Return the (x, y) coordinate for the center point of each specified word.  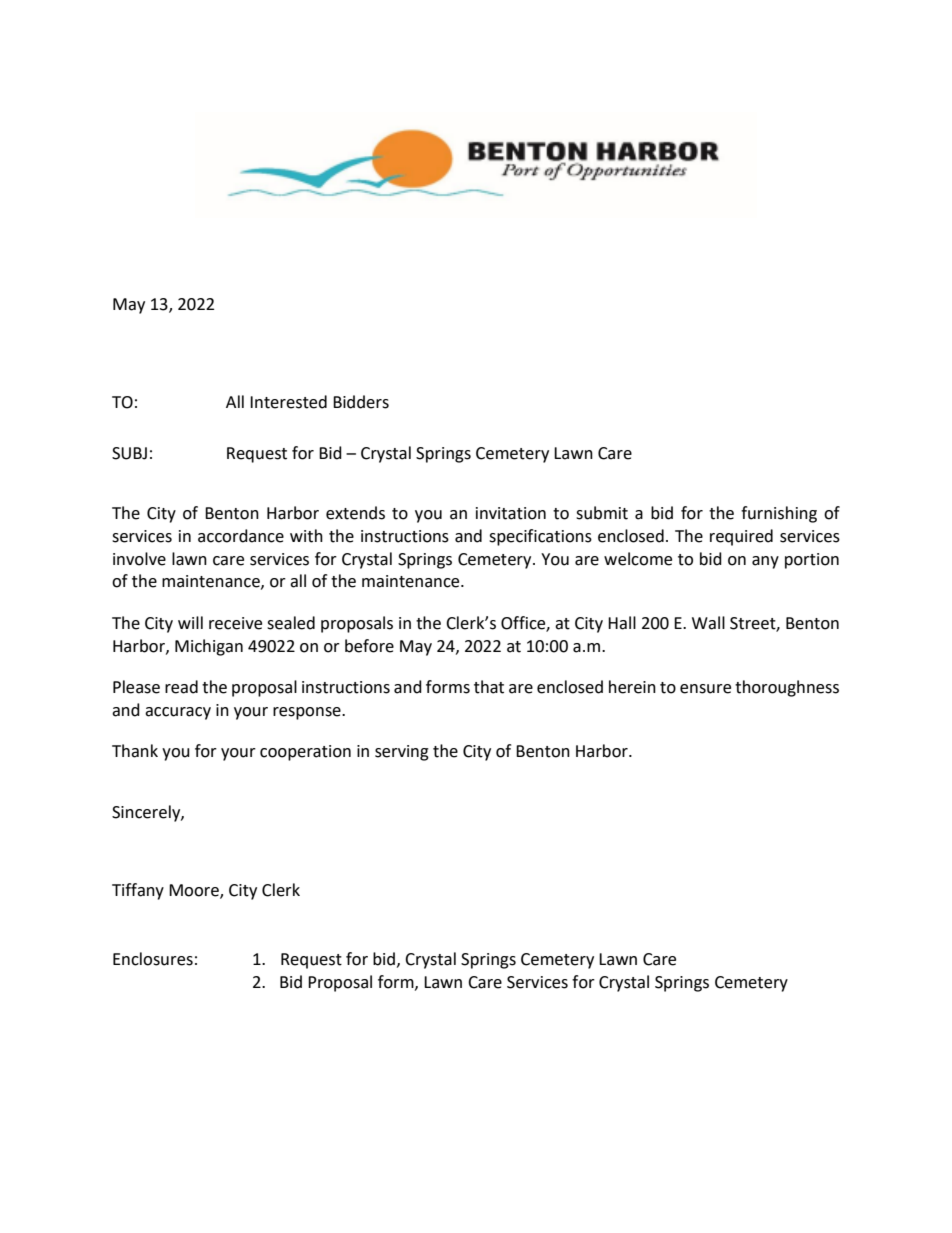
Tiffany (138, 891)
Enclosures (153, 959)
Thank (135, 751)
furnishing (779, 514)
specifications (540, 537)
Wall (708, 623)
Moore (195, 891)
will (190, 622)
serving (402, 753)
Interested (288, 402)
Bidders (361, 402)
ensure (705, 689)
